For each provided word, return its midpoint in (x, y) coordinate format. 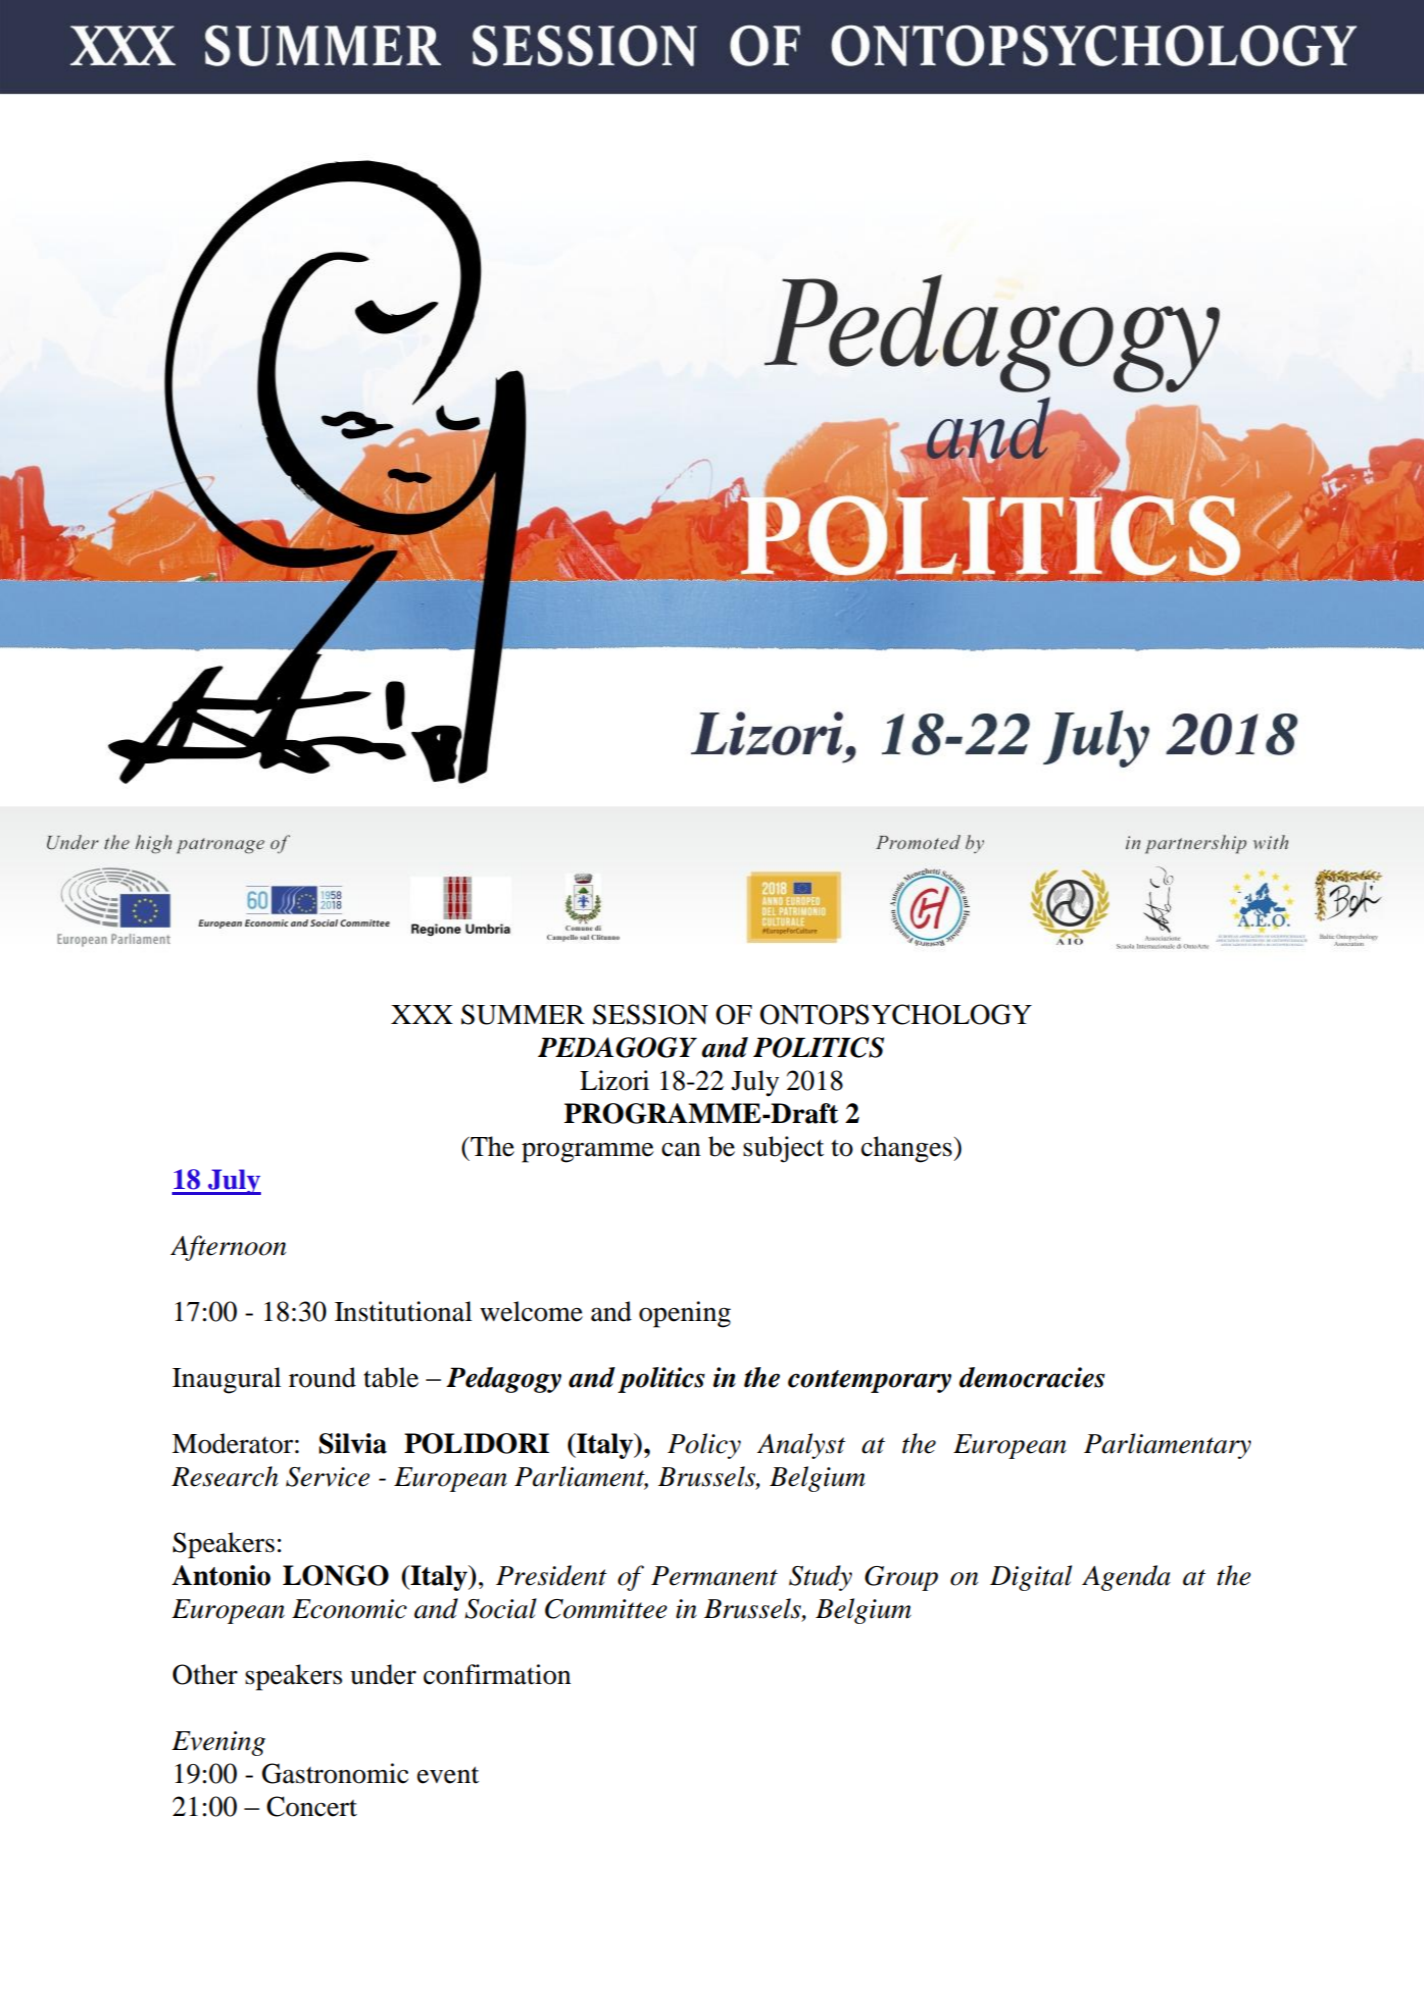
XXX (422, 1014)
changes (906, 1149)
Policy (704, 1446)
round (322, 1377)
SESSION (650, 1014)
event (448, 1775)
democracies (1032, 1377)
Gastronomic (335, 1773)
